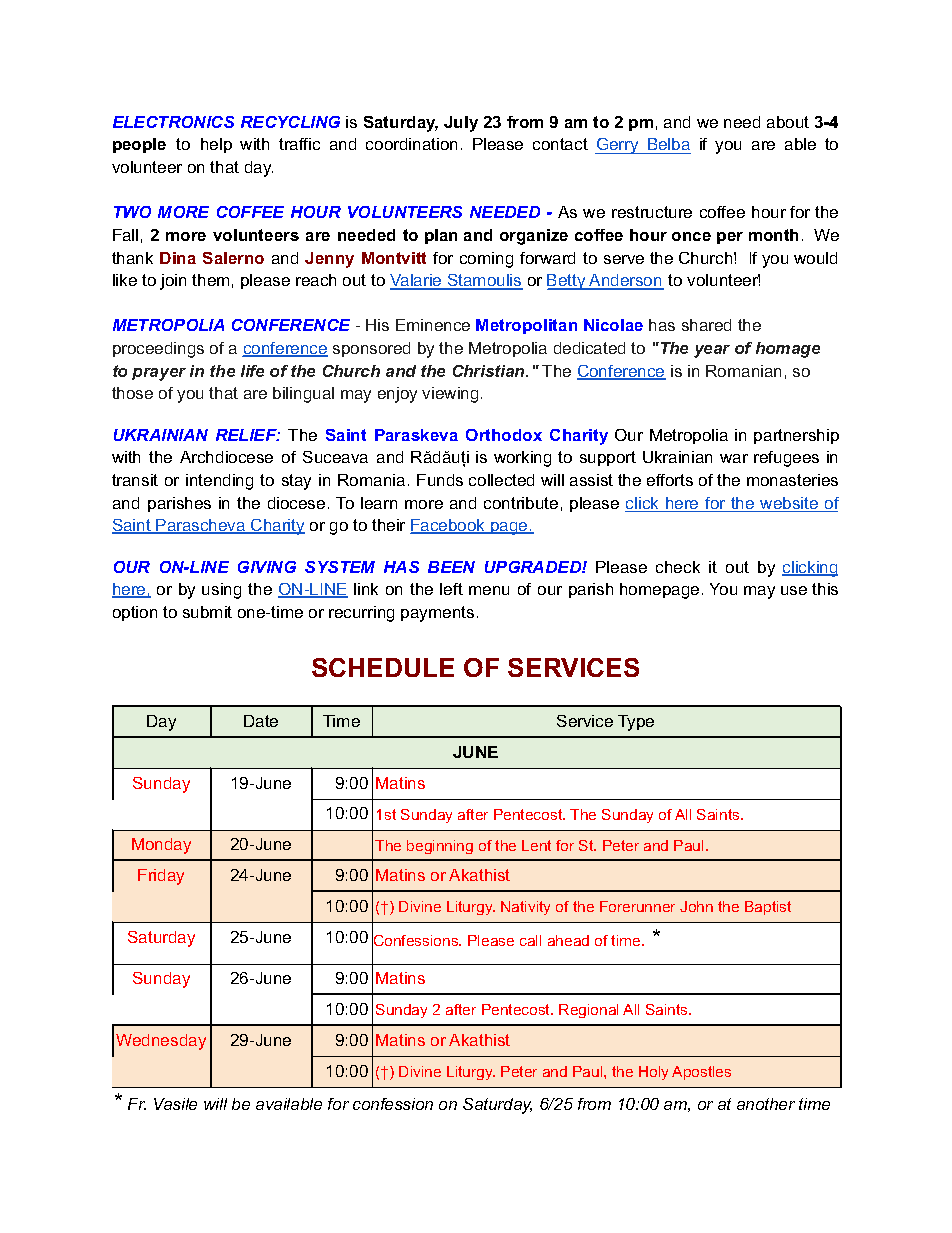 The image size is (952, 1233). Describe the element at coordinates (216, 145) in the screenshot. I see `help` at that location.
